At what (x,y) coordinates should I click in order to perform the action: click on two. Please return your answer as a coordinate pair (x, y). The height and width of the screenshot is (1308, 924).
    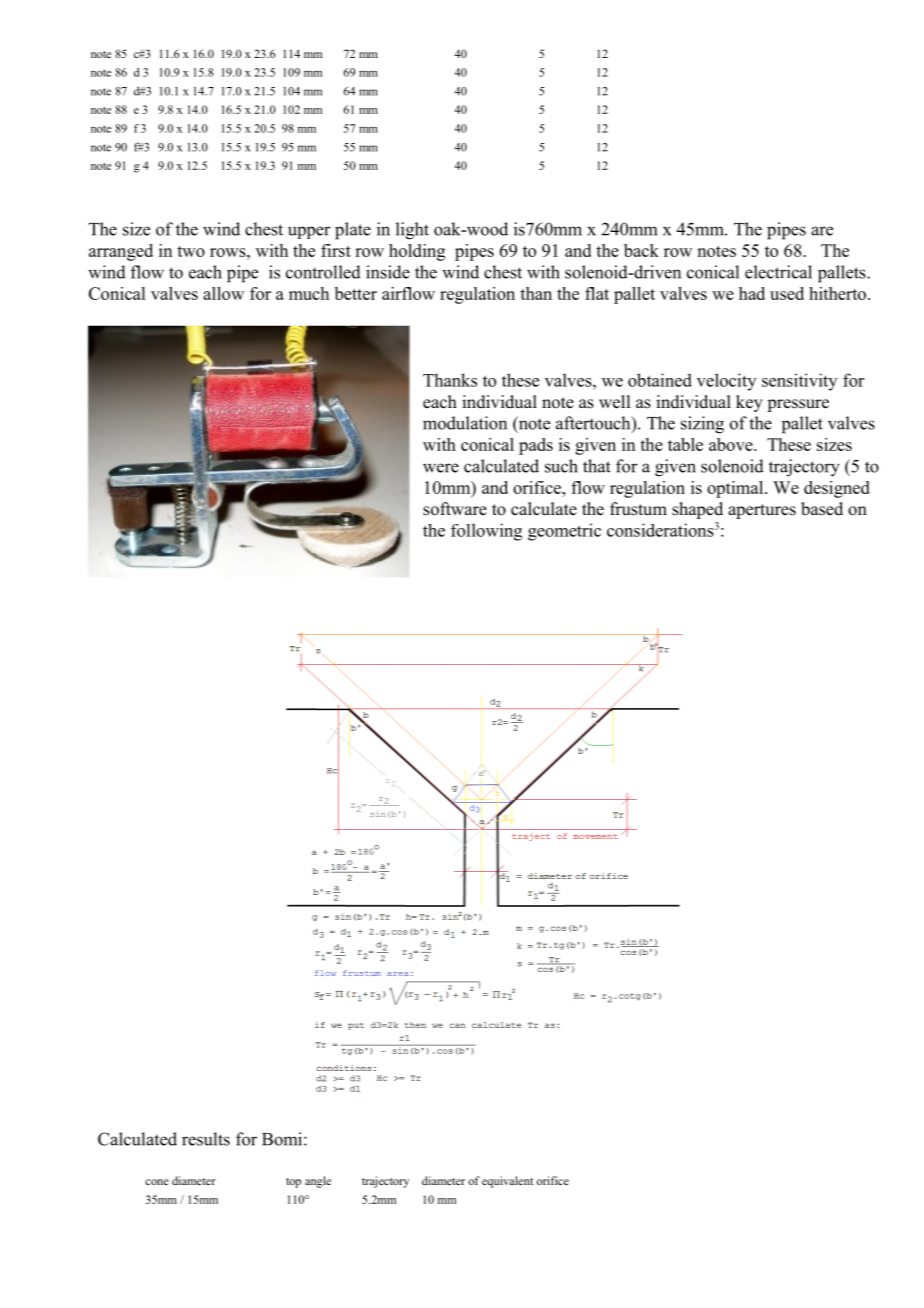
    Looking at the image, I should click on (191, 251).
